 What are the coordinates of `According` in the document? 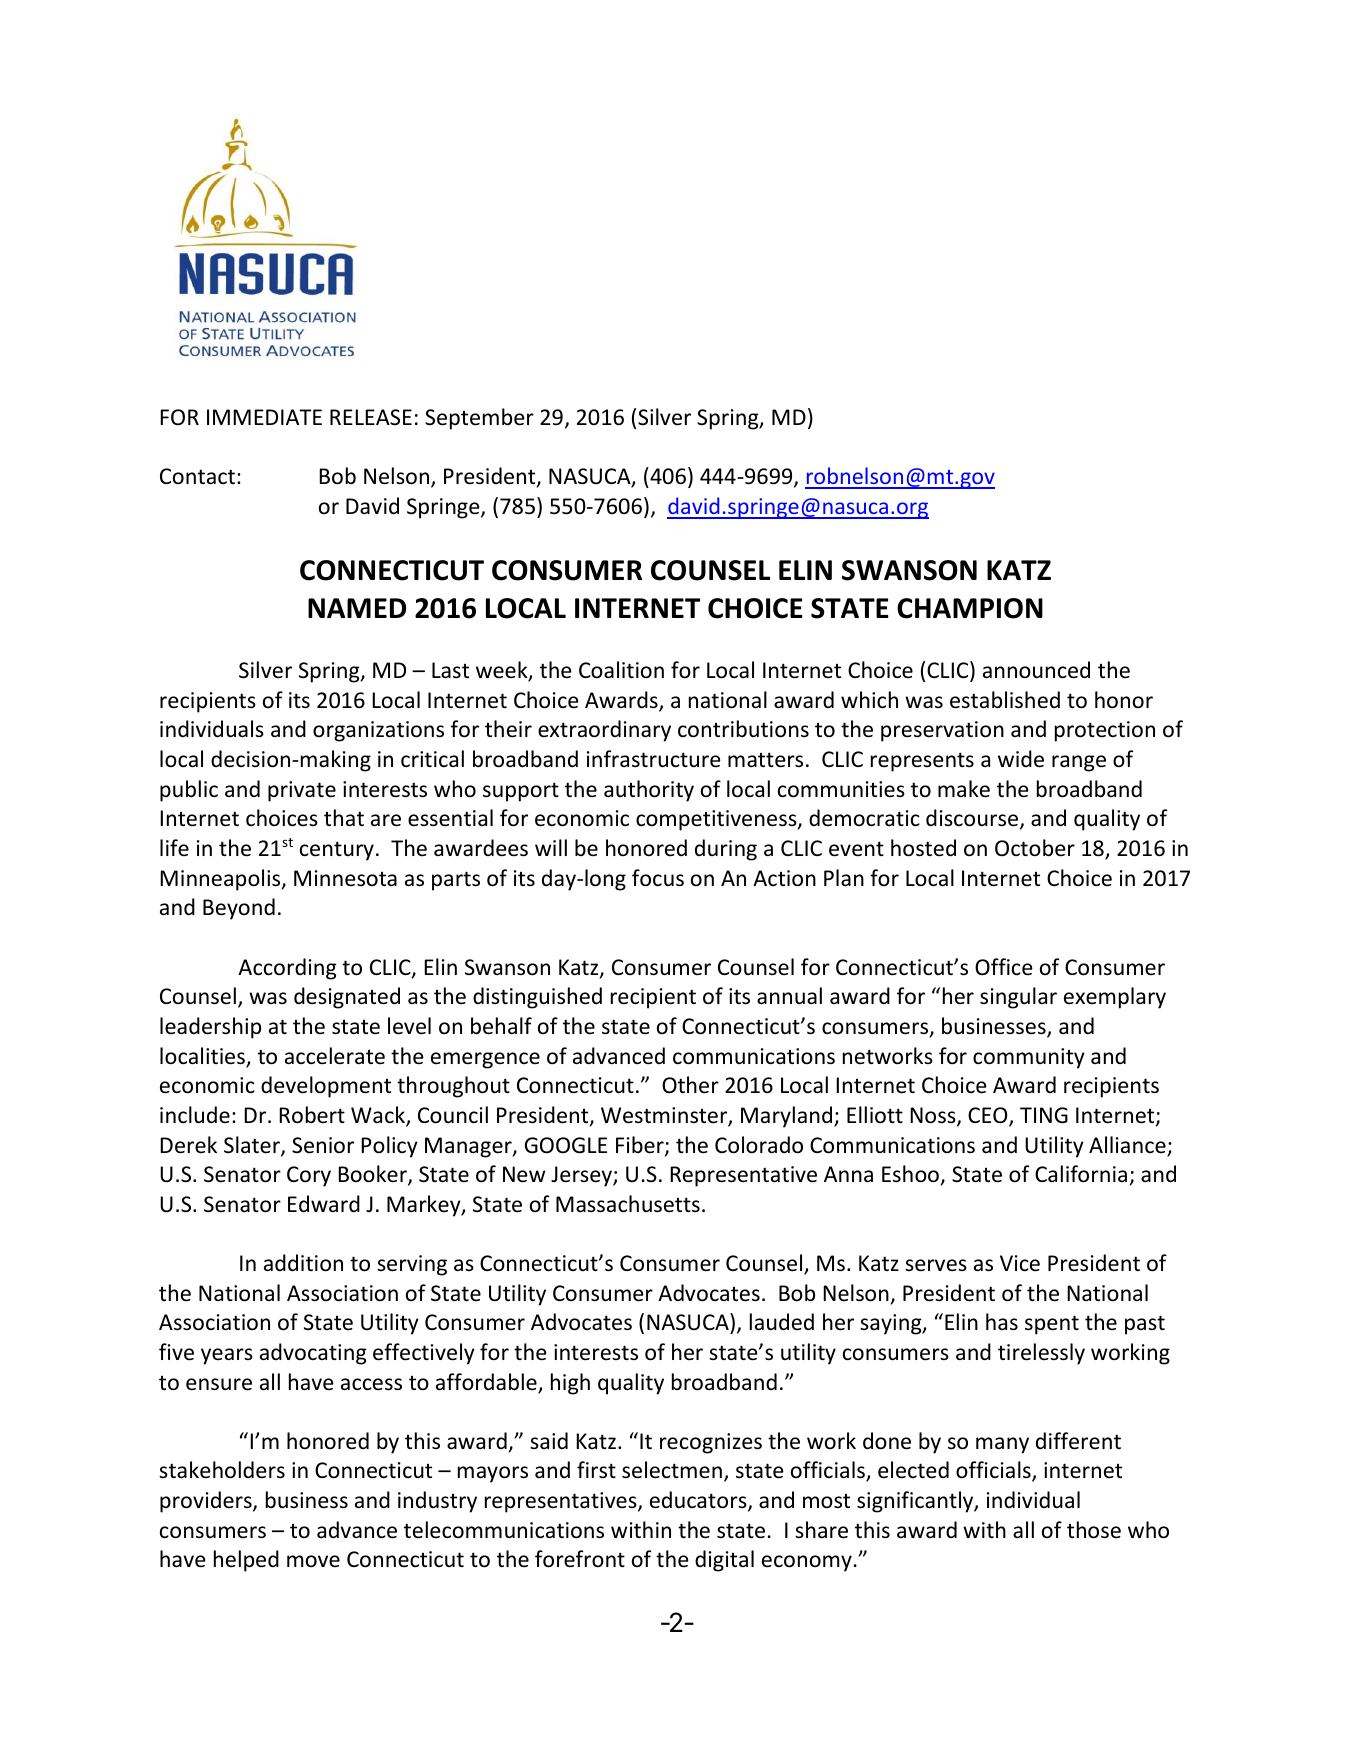 It's located at (287, 969).
